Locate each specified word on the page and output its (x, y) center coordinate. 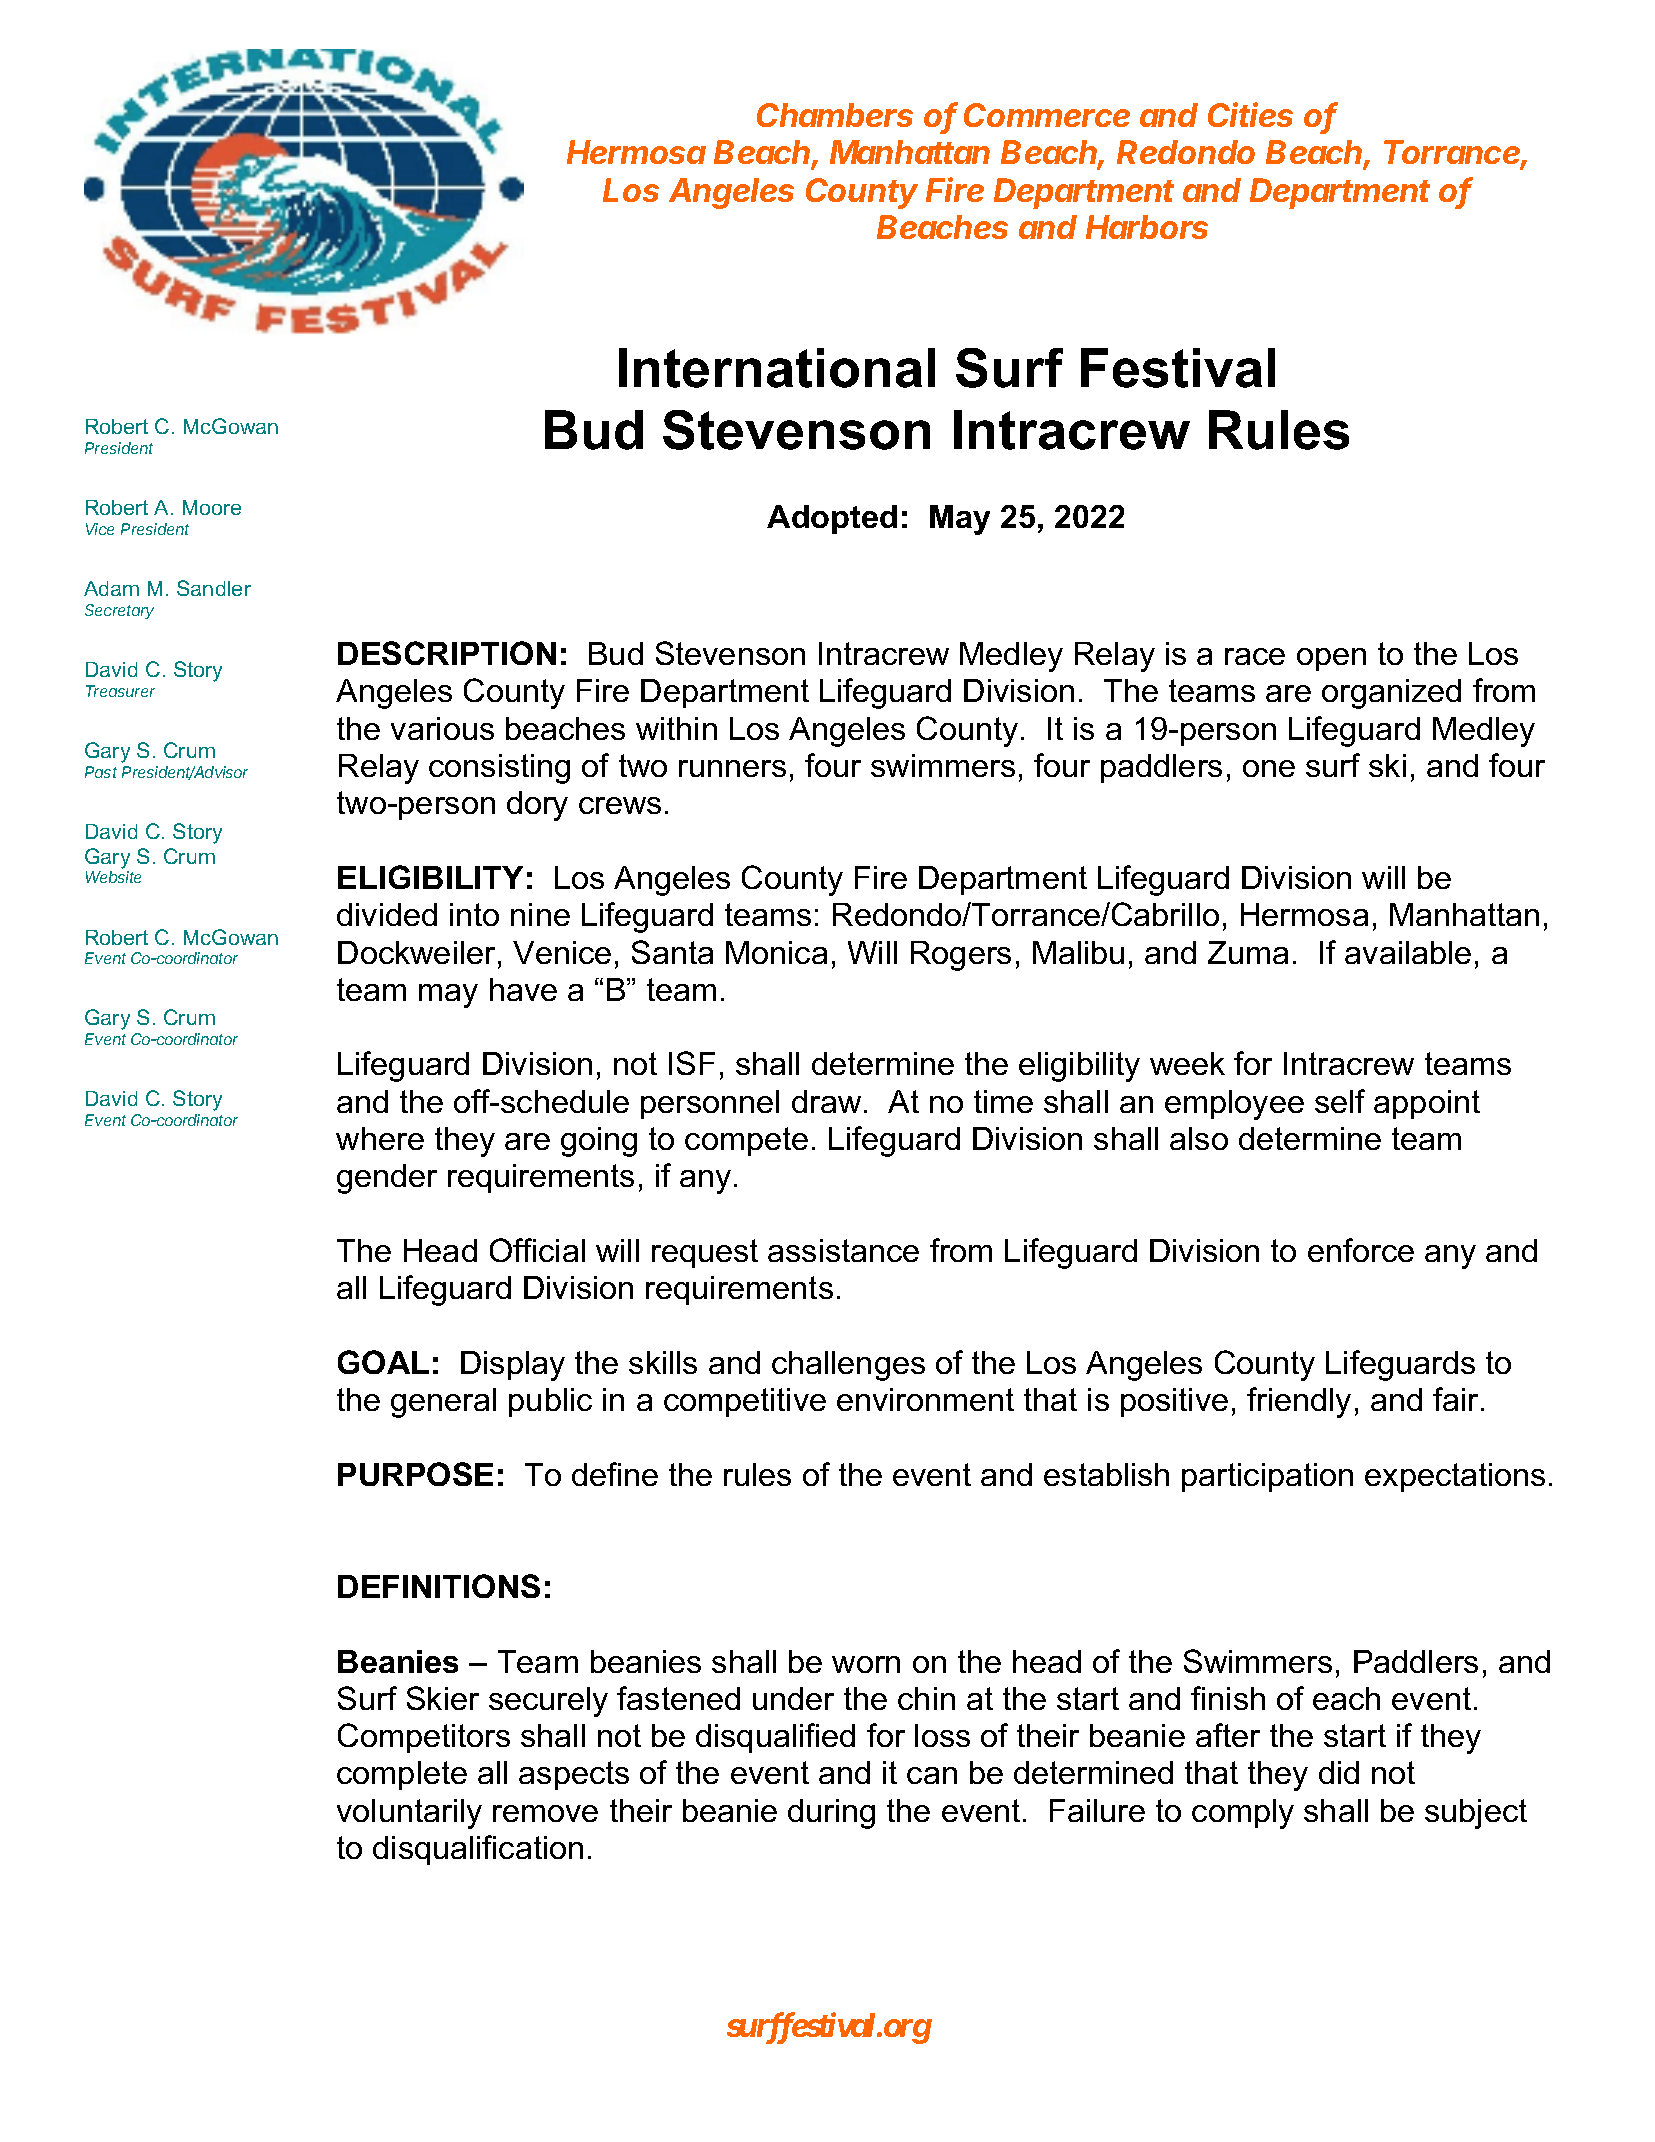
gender (387, 1179)
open (1331, 659)
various (442, 728)
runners (732, 768)
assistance (843, 1250)
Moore (212, 507)
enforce (1361, 1250)
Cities (1250, 114)
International (777, 368)
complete (402, 1775)
